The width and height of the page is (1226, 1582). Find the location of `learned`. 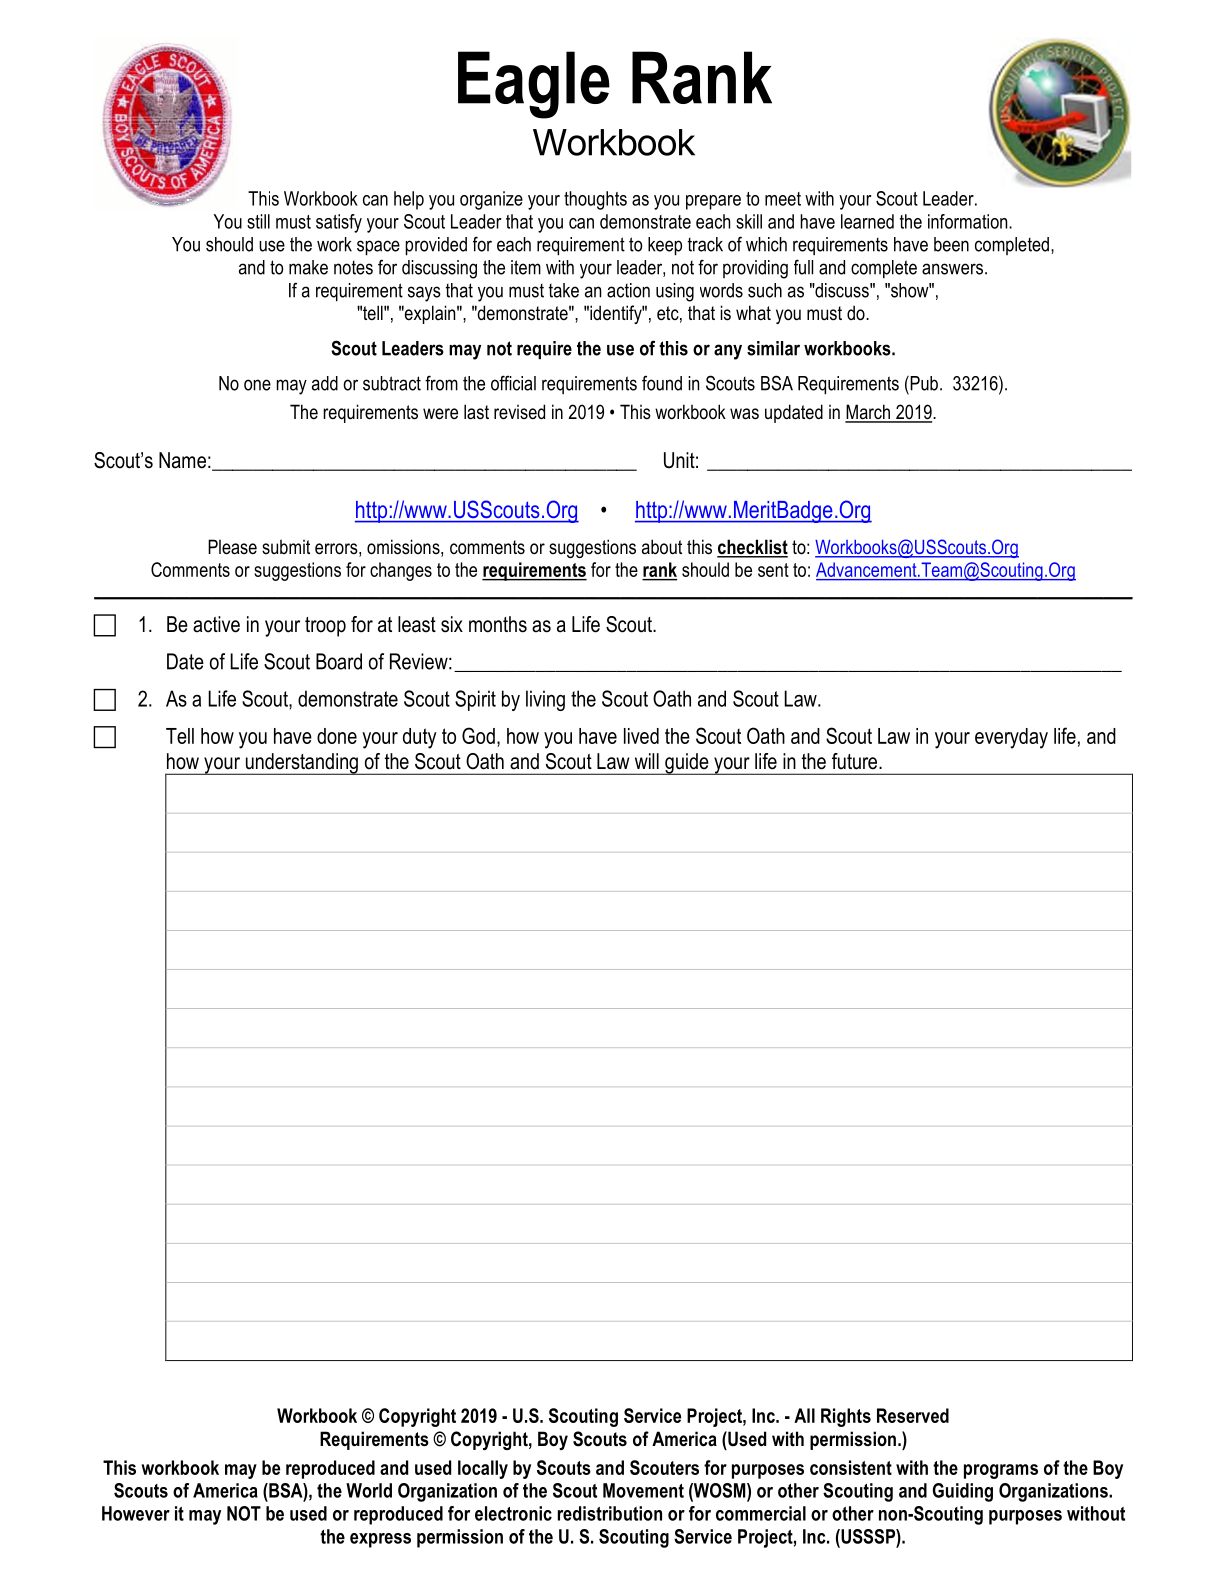

learned is located at coordinates (867, 221).
